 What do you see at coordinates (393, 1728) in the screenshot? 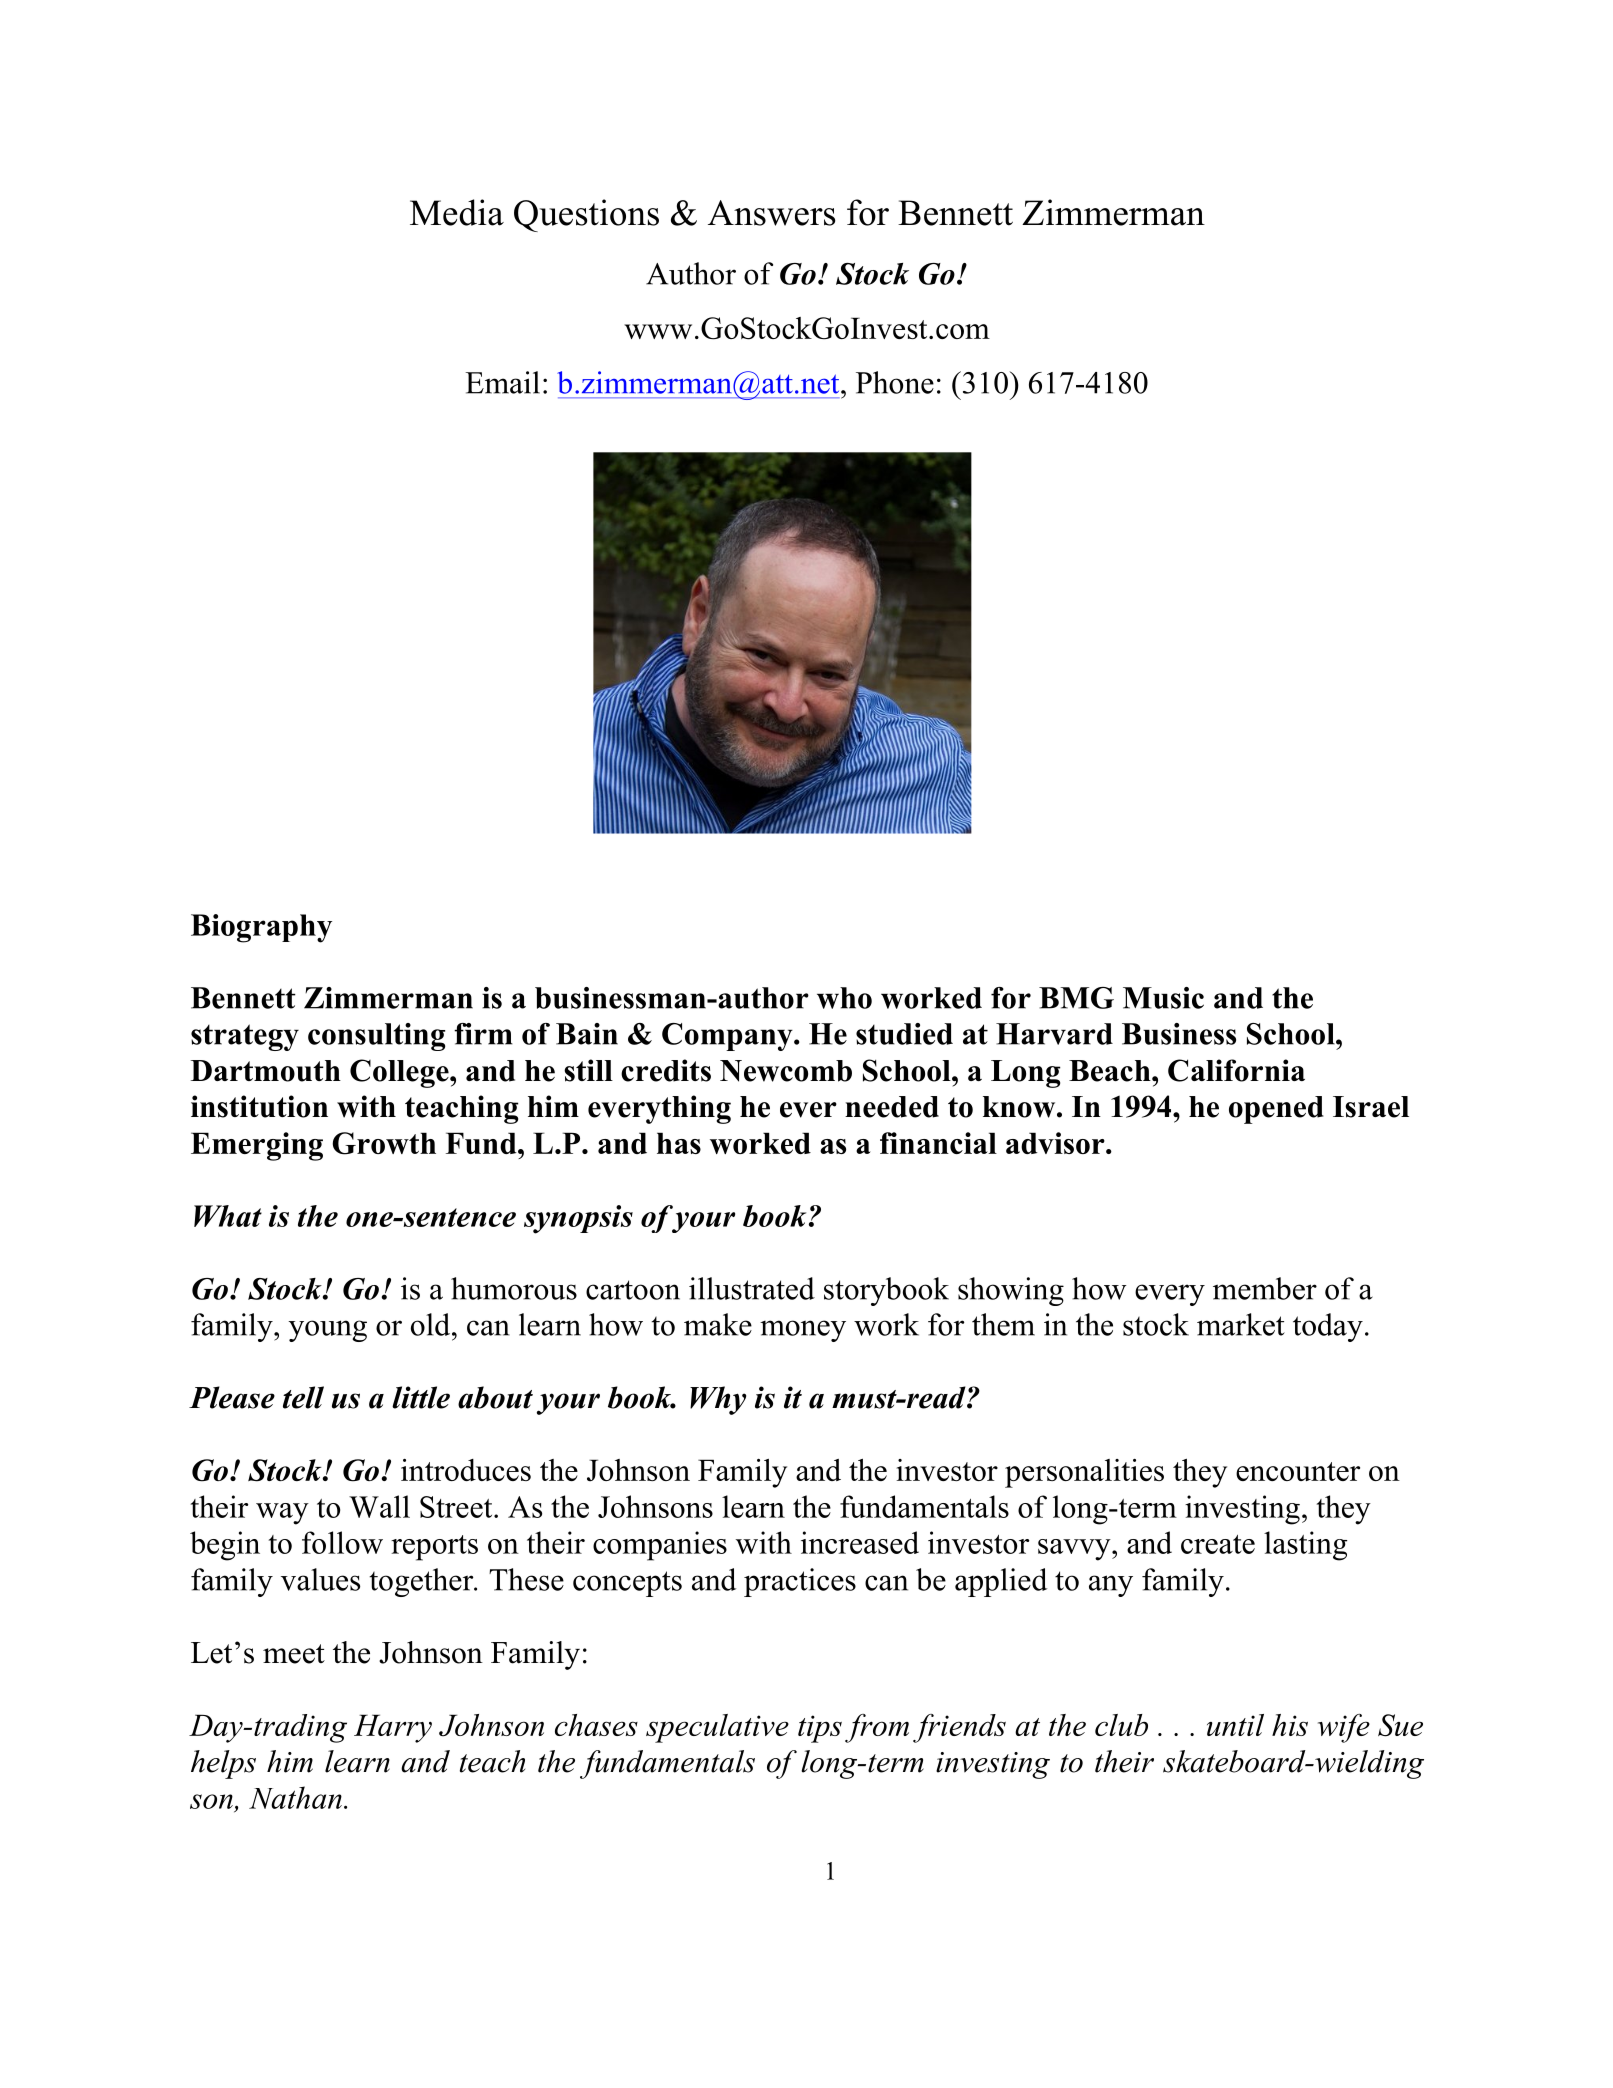
I see `Harry` at bounding box center [393, 1728].
